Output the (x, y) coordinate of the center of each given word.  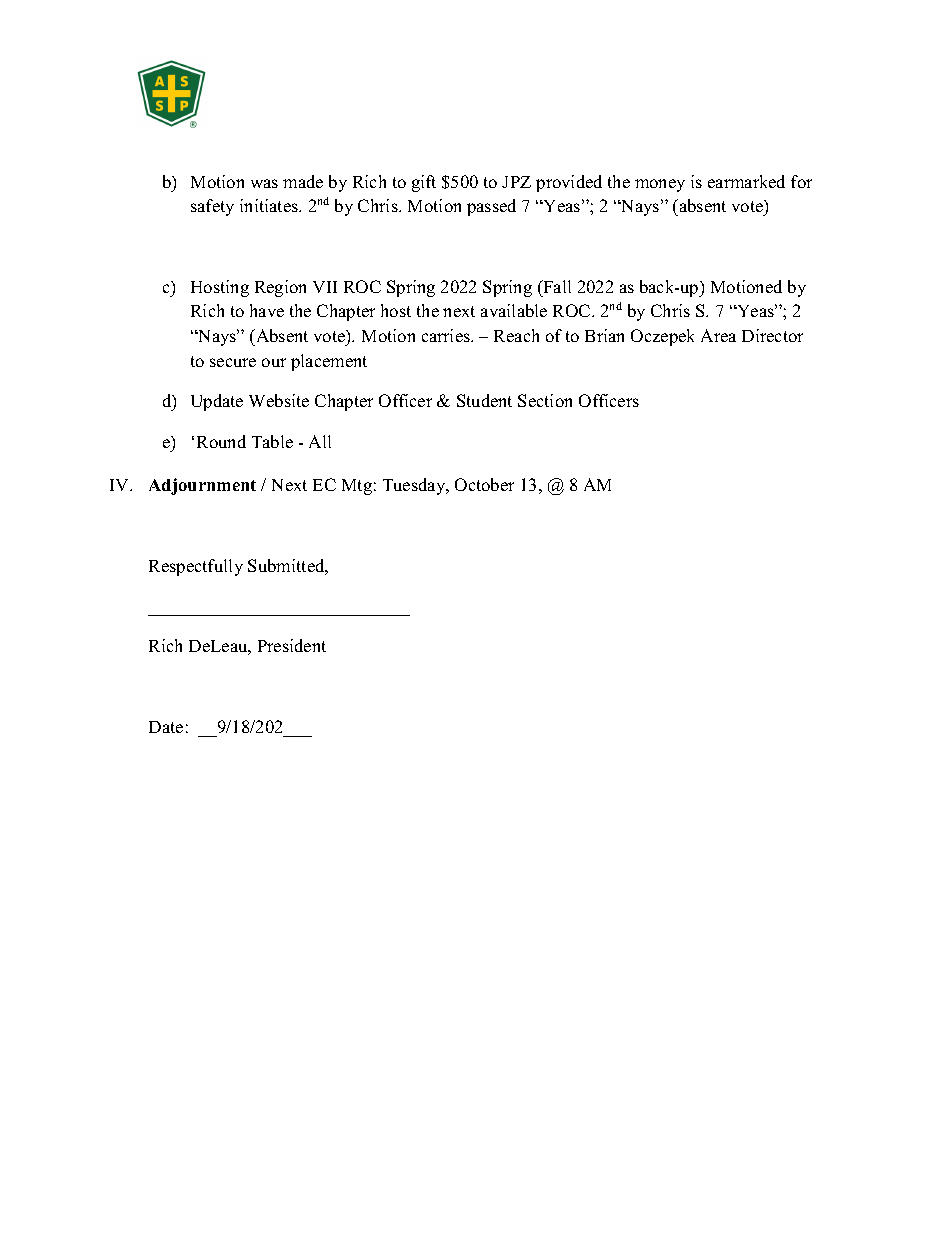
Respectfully (196, 567)
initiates (270, 205)
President (292, 645)
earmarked (746, 181)
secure (233, 362)
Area (718, 335)
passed (491, 207)
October (484, 484)
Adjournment (202, 486)
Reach (516, 335)
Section (545, 400)
